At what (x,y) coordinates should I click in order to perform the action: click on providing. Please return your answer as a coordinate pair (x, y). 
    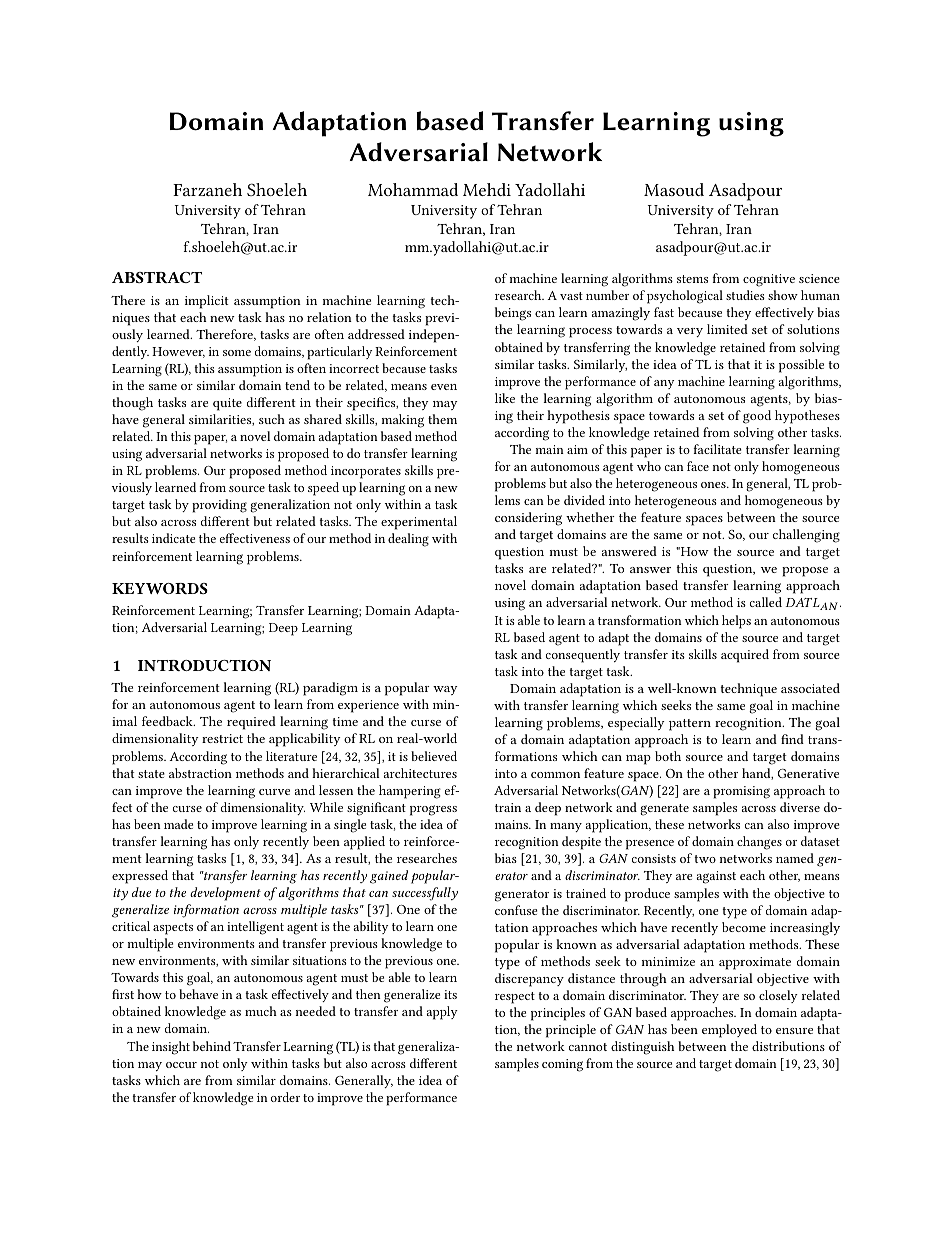
    Looking at the image, I should click on (219, 506).
